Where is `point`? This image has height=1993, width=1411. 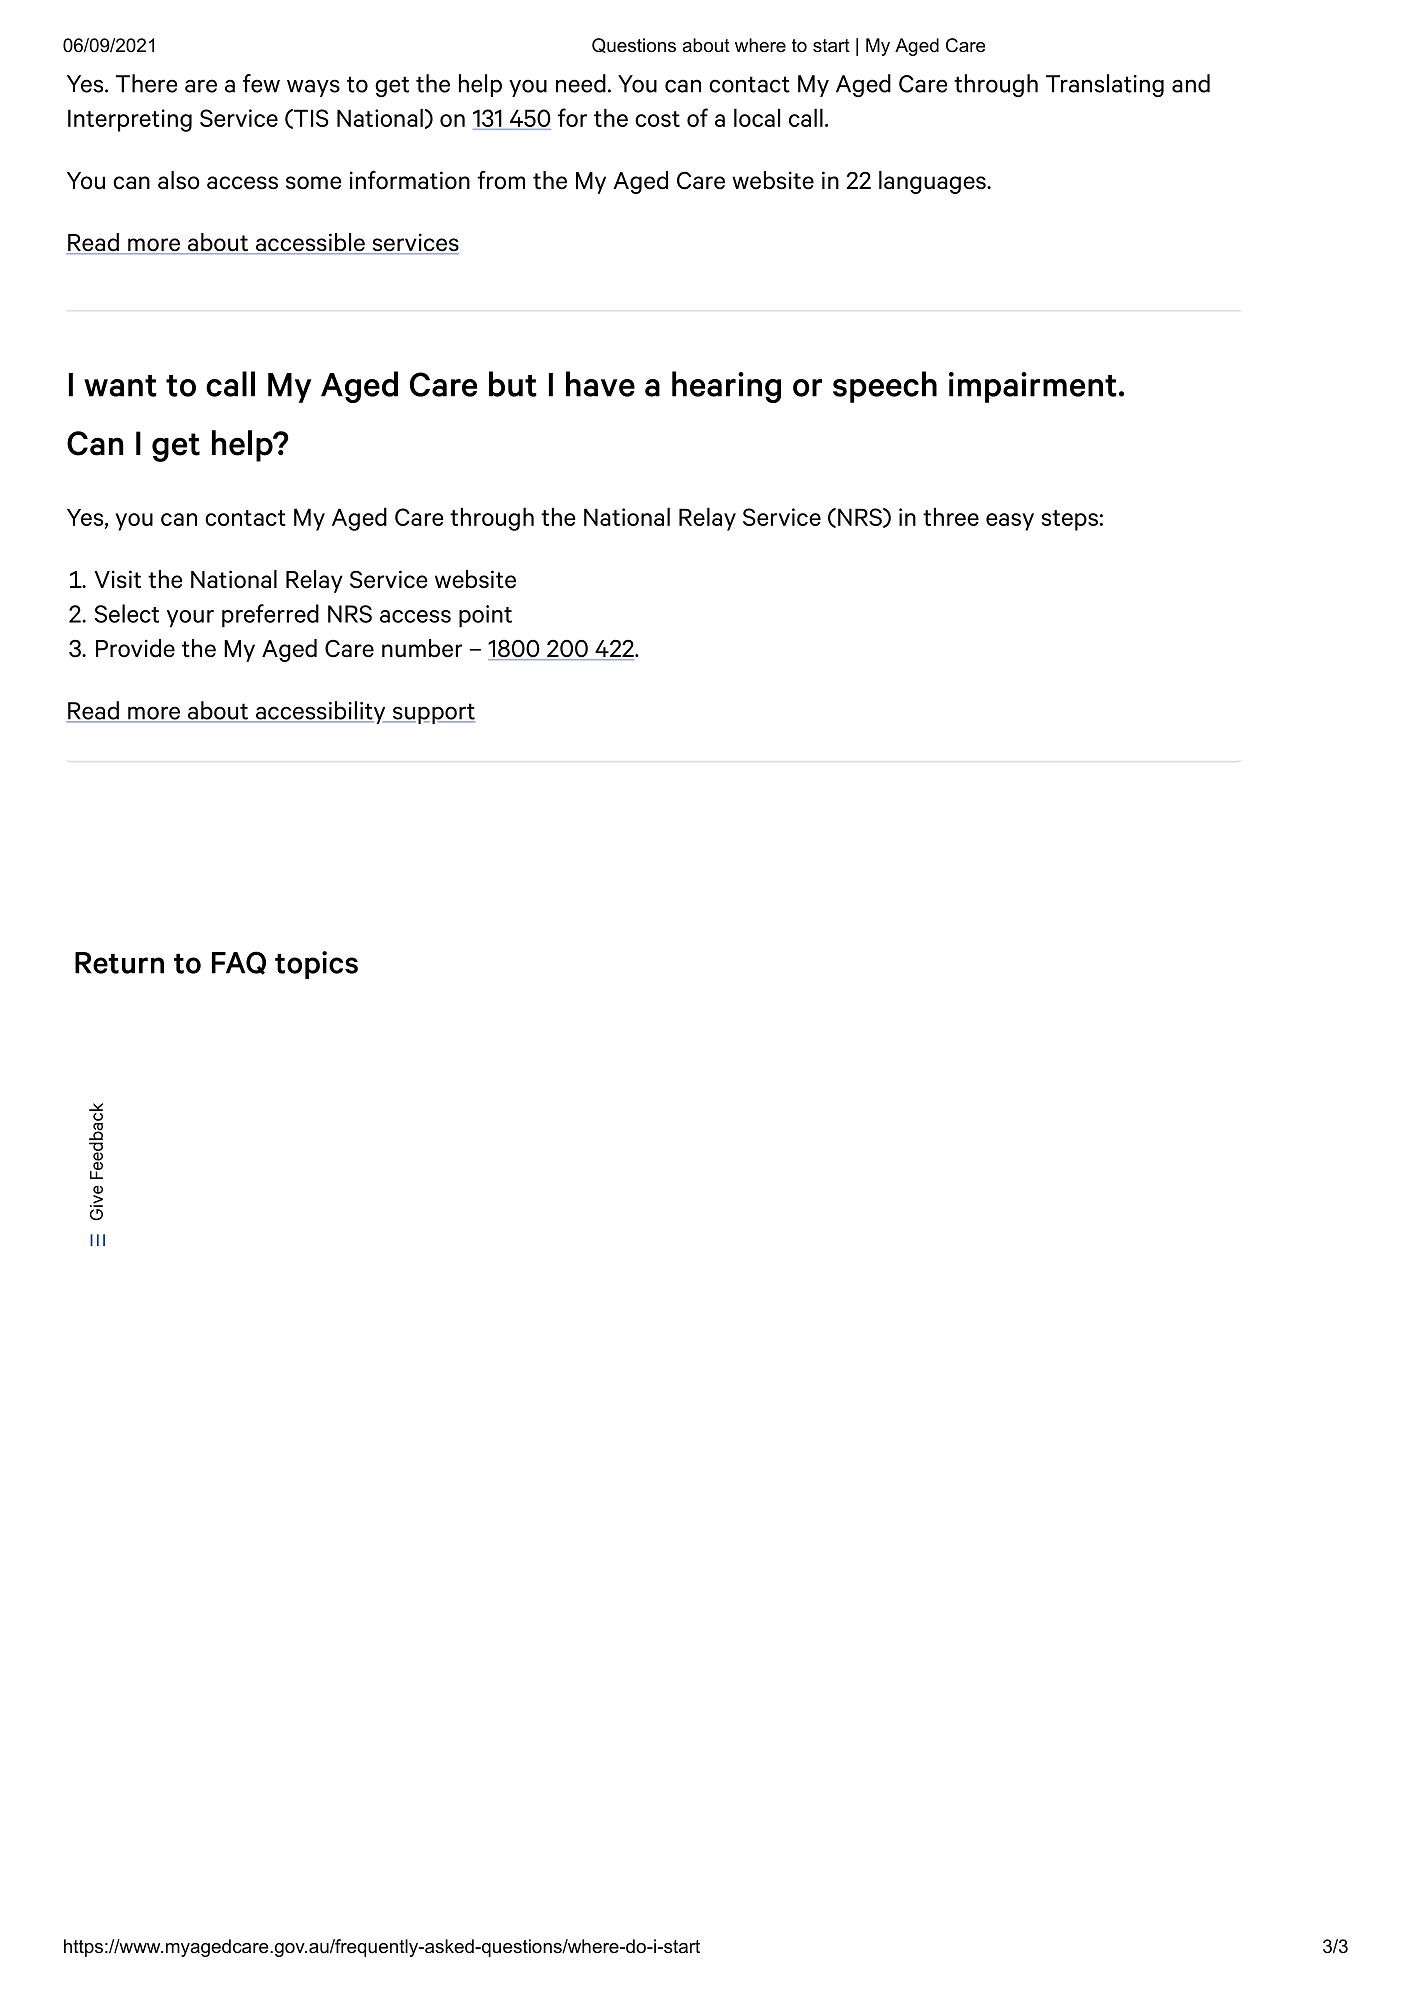 point is located at coordinates (485, 616).
